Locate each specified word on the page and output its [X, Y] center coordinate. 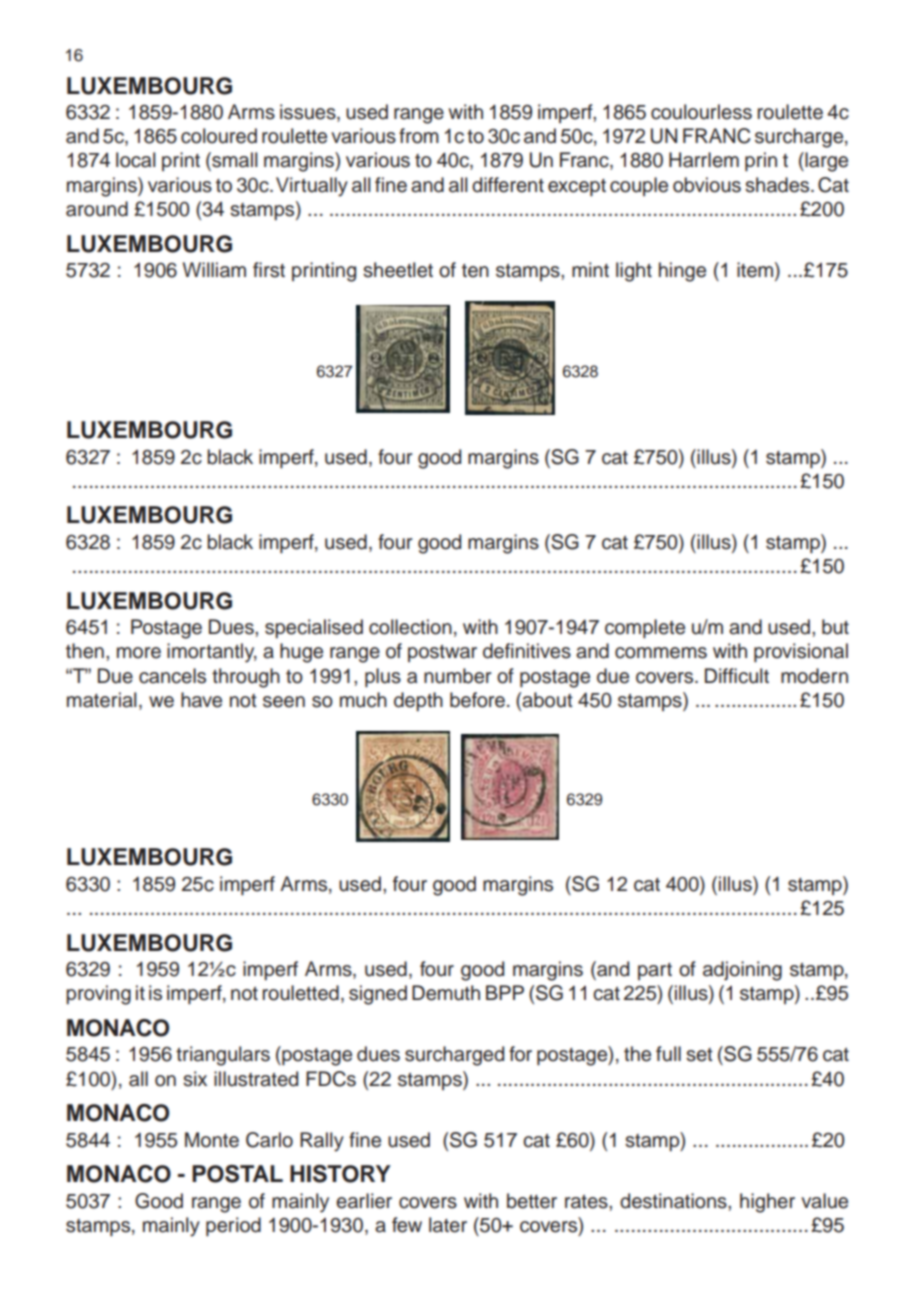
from [419, 136]
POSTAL [237, 1174]
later [448, 1225]
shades [778, 185]
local [136, 160]
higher [767, 1203]
